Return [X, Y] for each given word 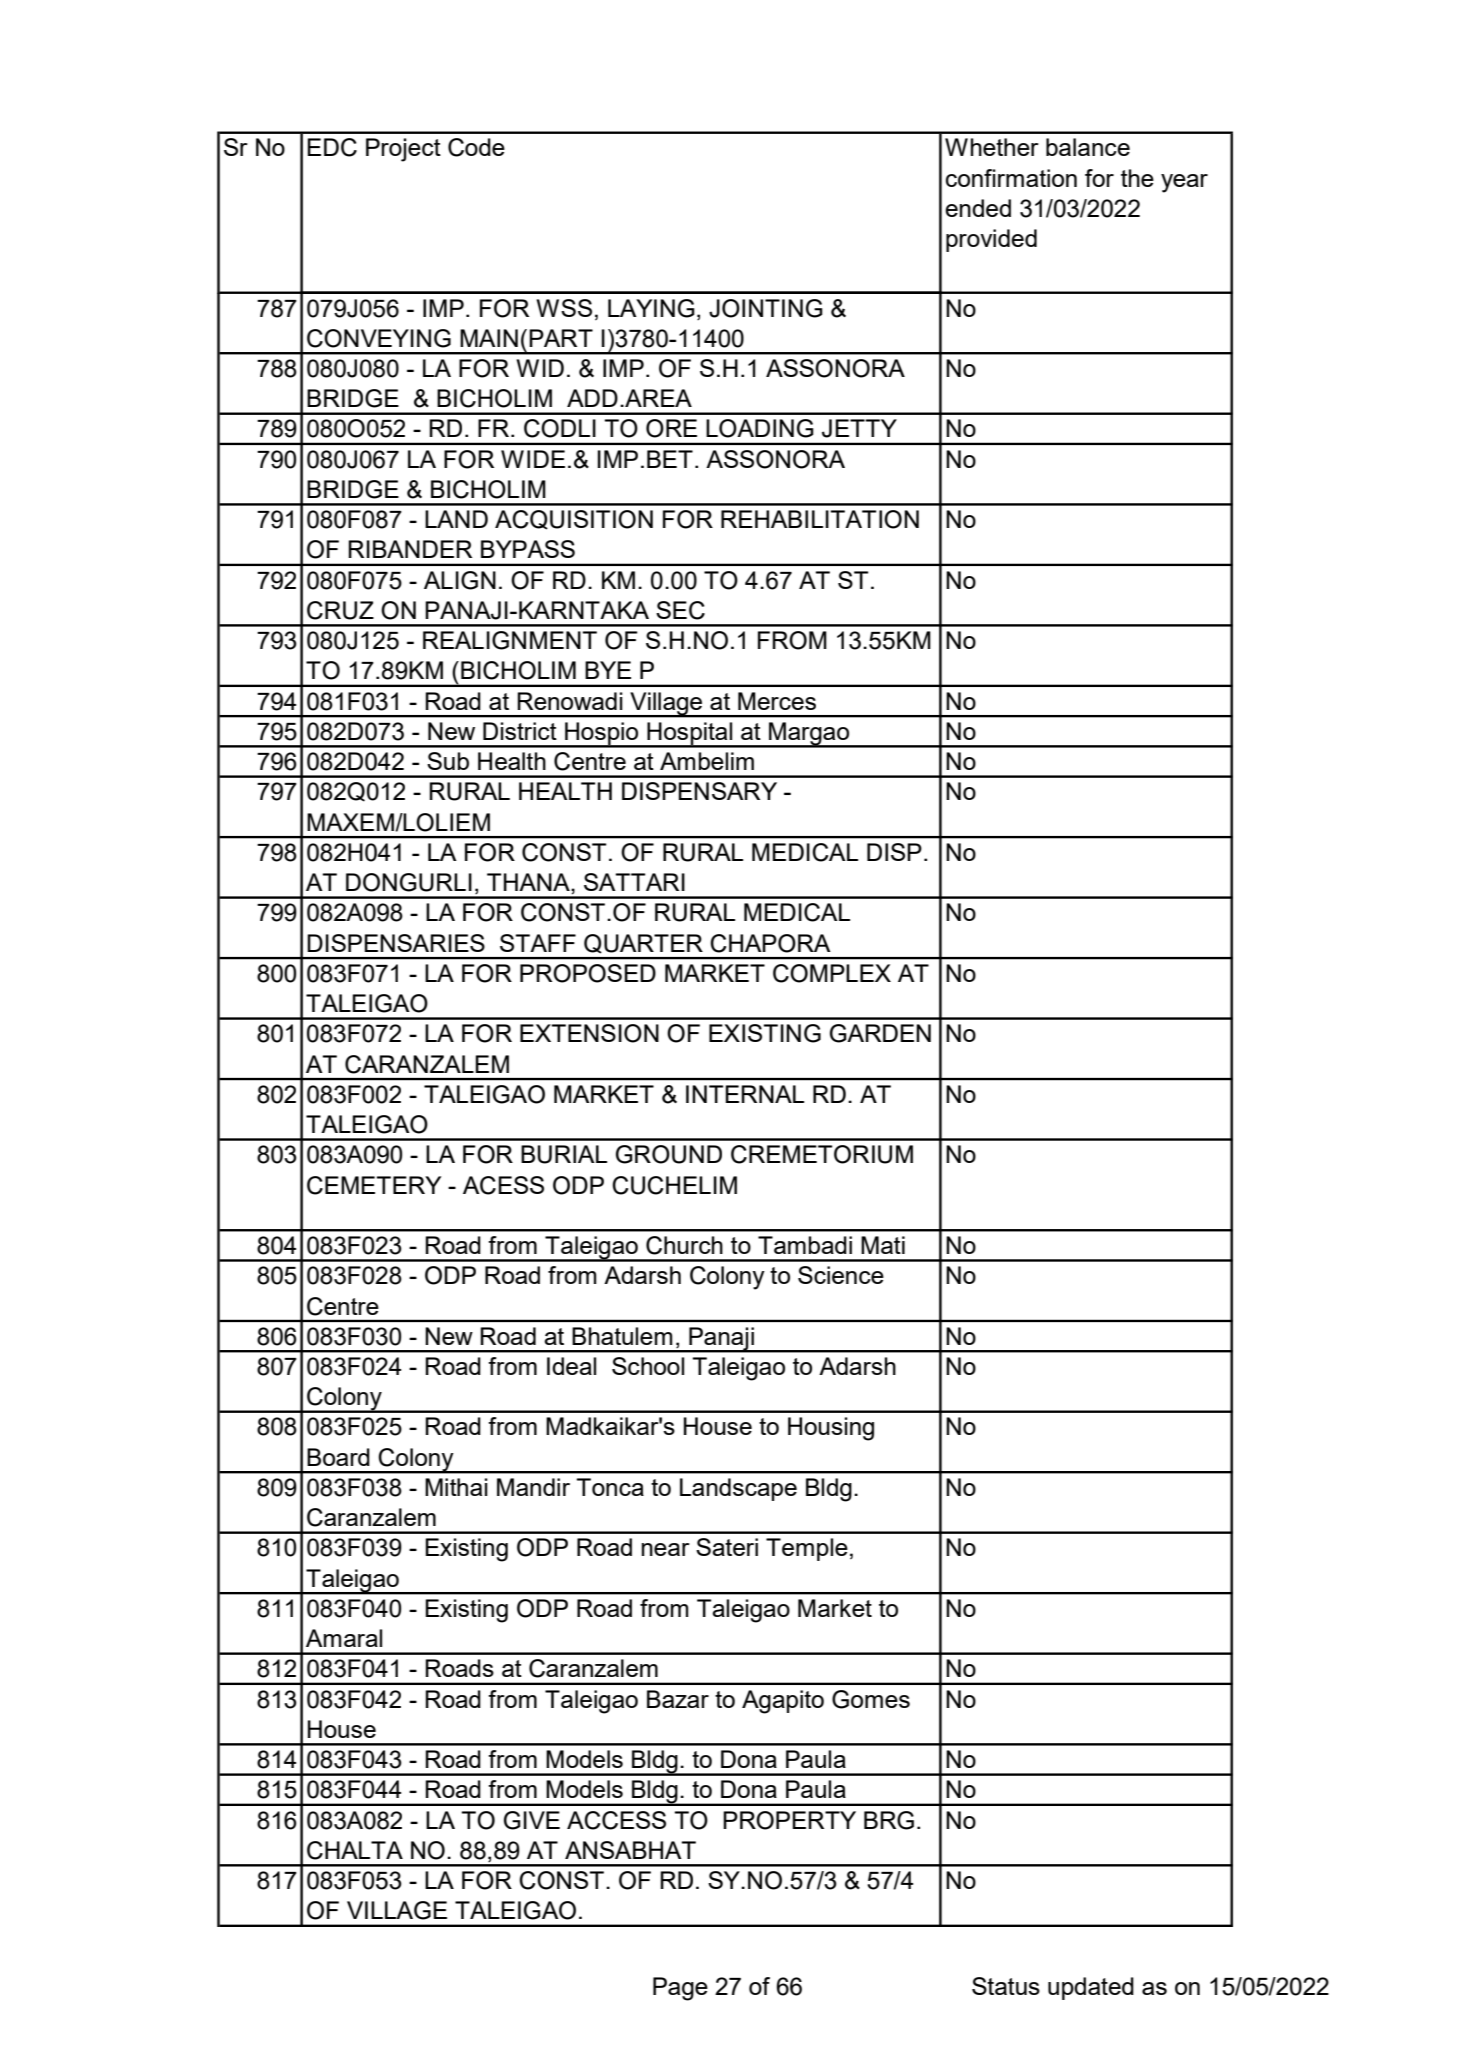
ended [978, 208]
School [648, 1366]
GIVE [532, 1820]
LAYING [651, 308]
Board [338, 1457]
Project [403, 150]
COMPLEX [832, 973]
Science [841, 1275]
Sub [448, 761]
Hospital [690, 734]
